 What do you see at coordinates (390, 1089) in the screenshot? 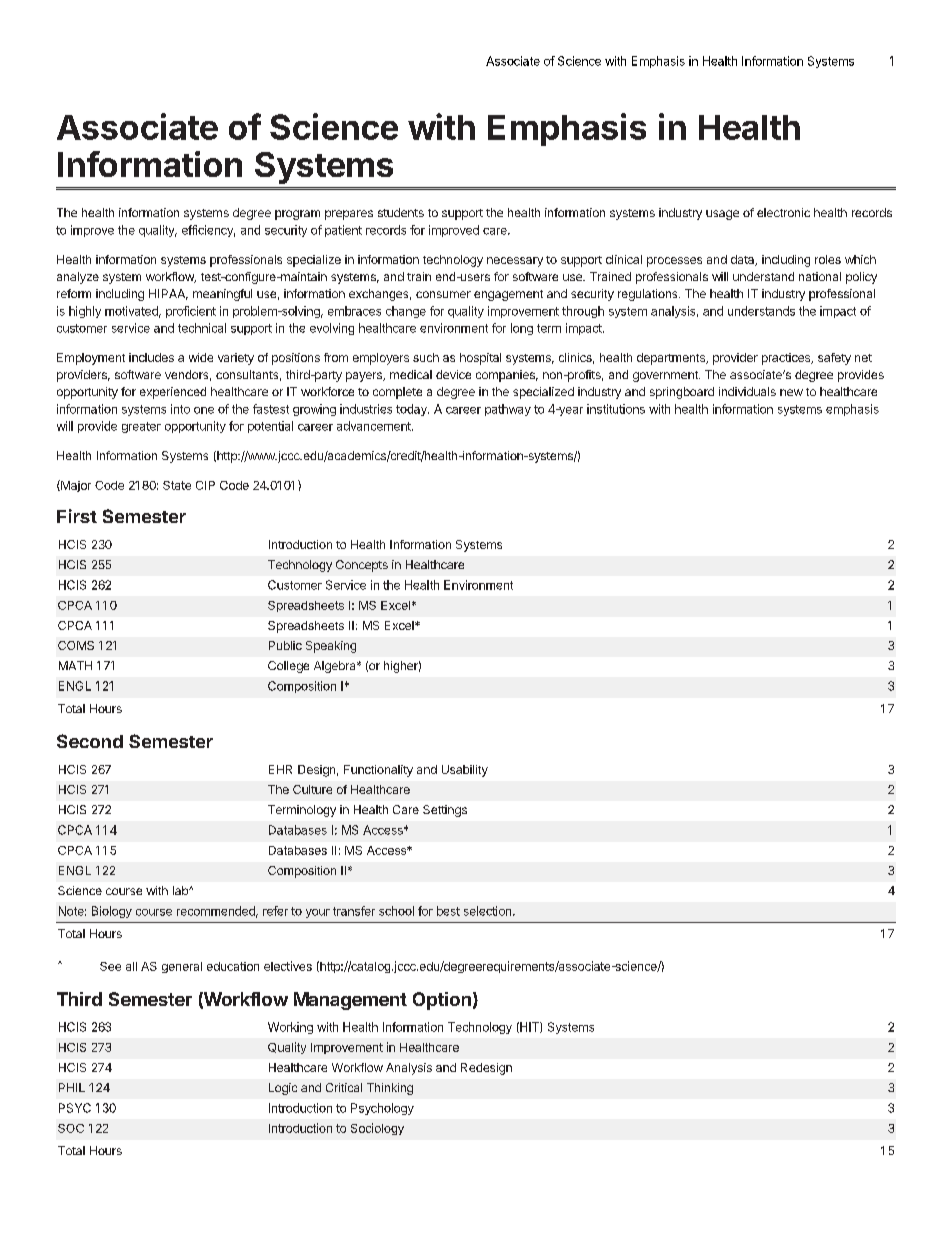
I see `Thinking` at bounding box center [390, 1089].
